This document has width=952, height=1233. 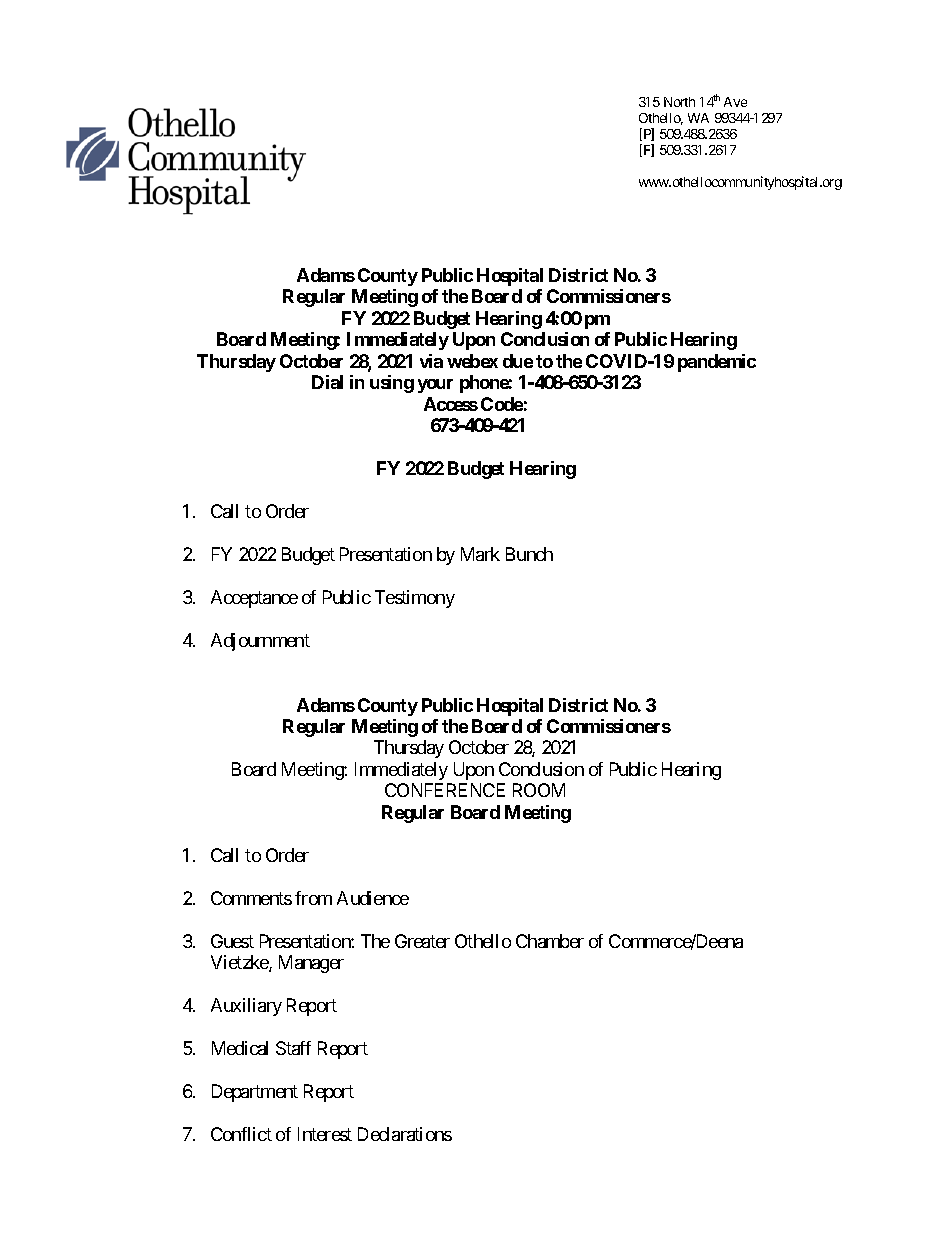 I want to click on North, so click(x=679, y=102).
